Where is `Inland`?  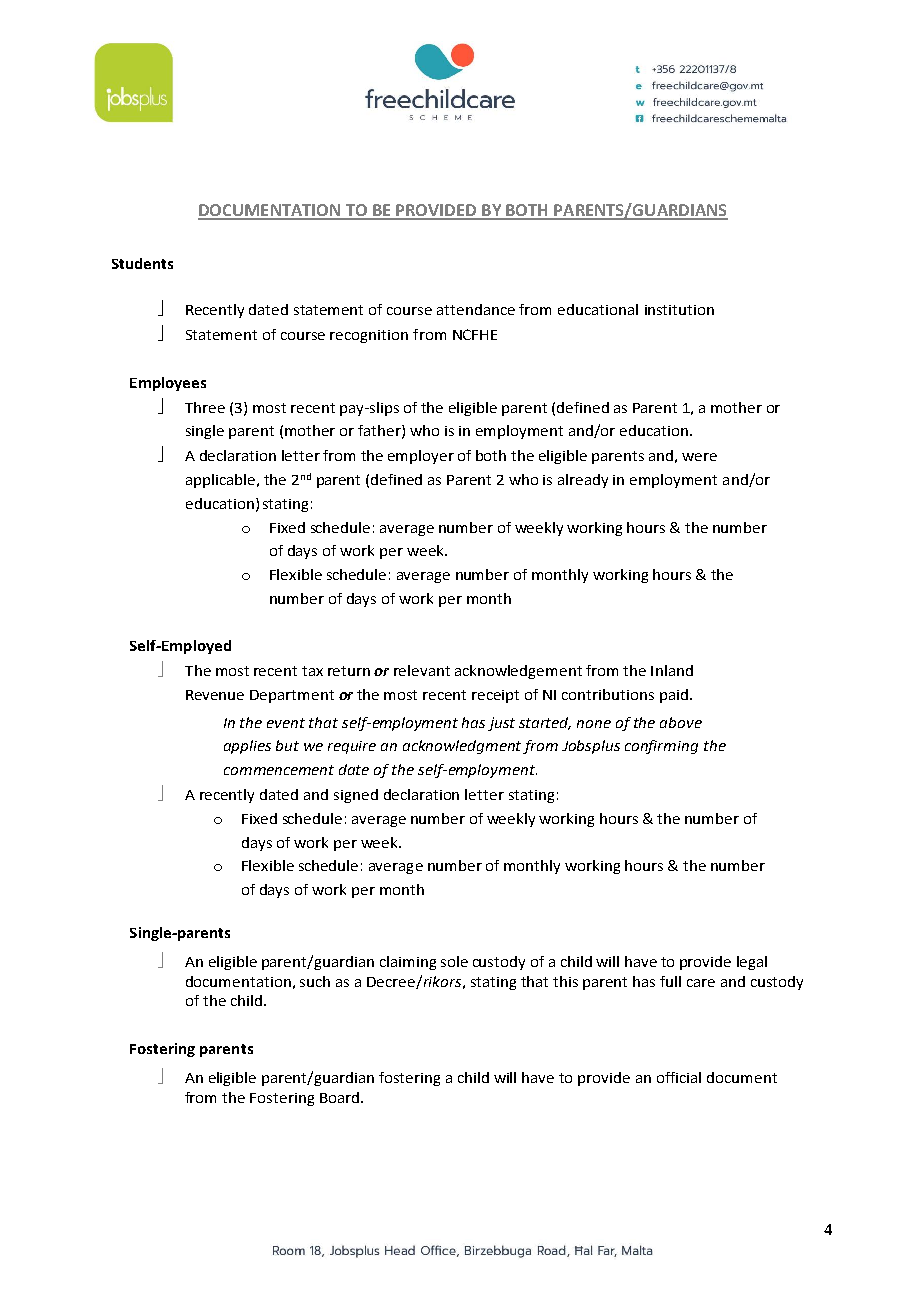 Inland is located at coordinates (672, 670).
